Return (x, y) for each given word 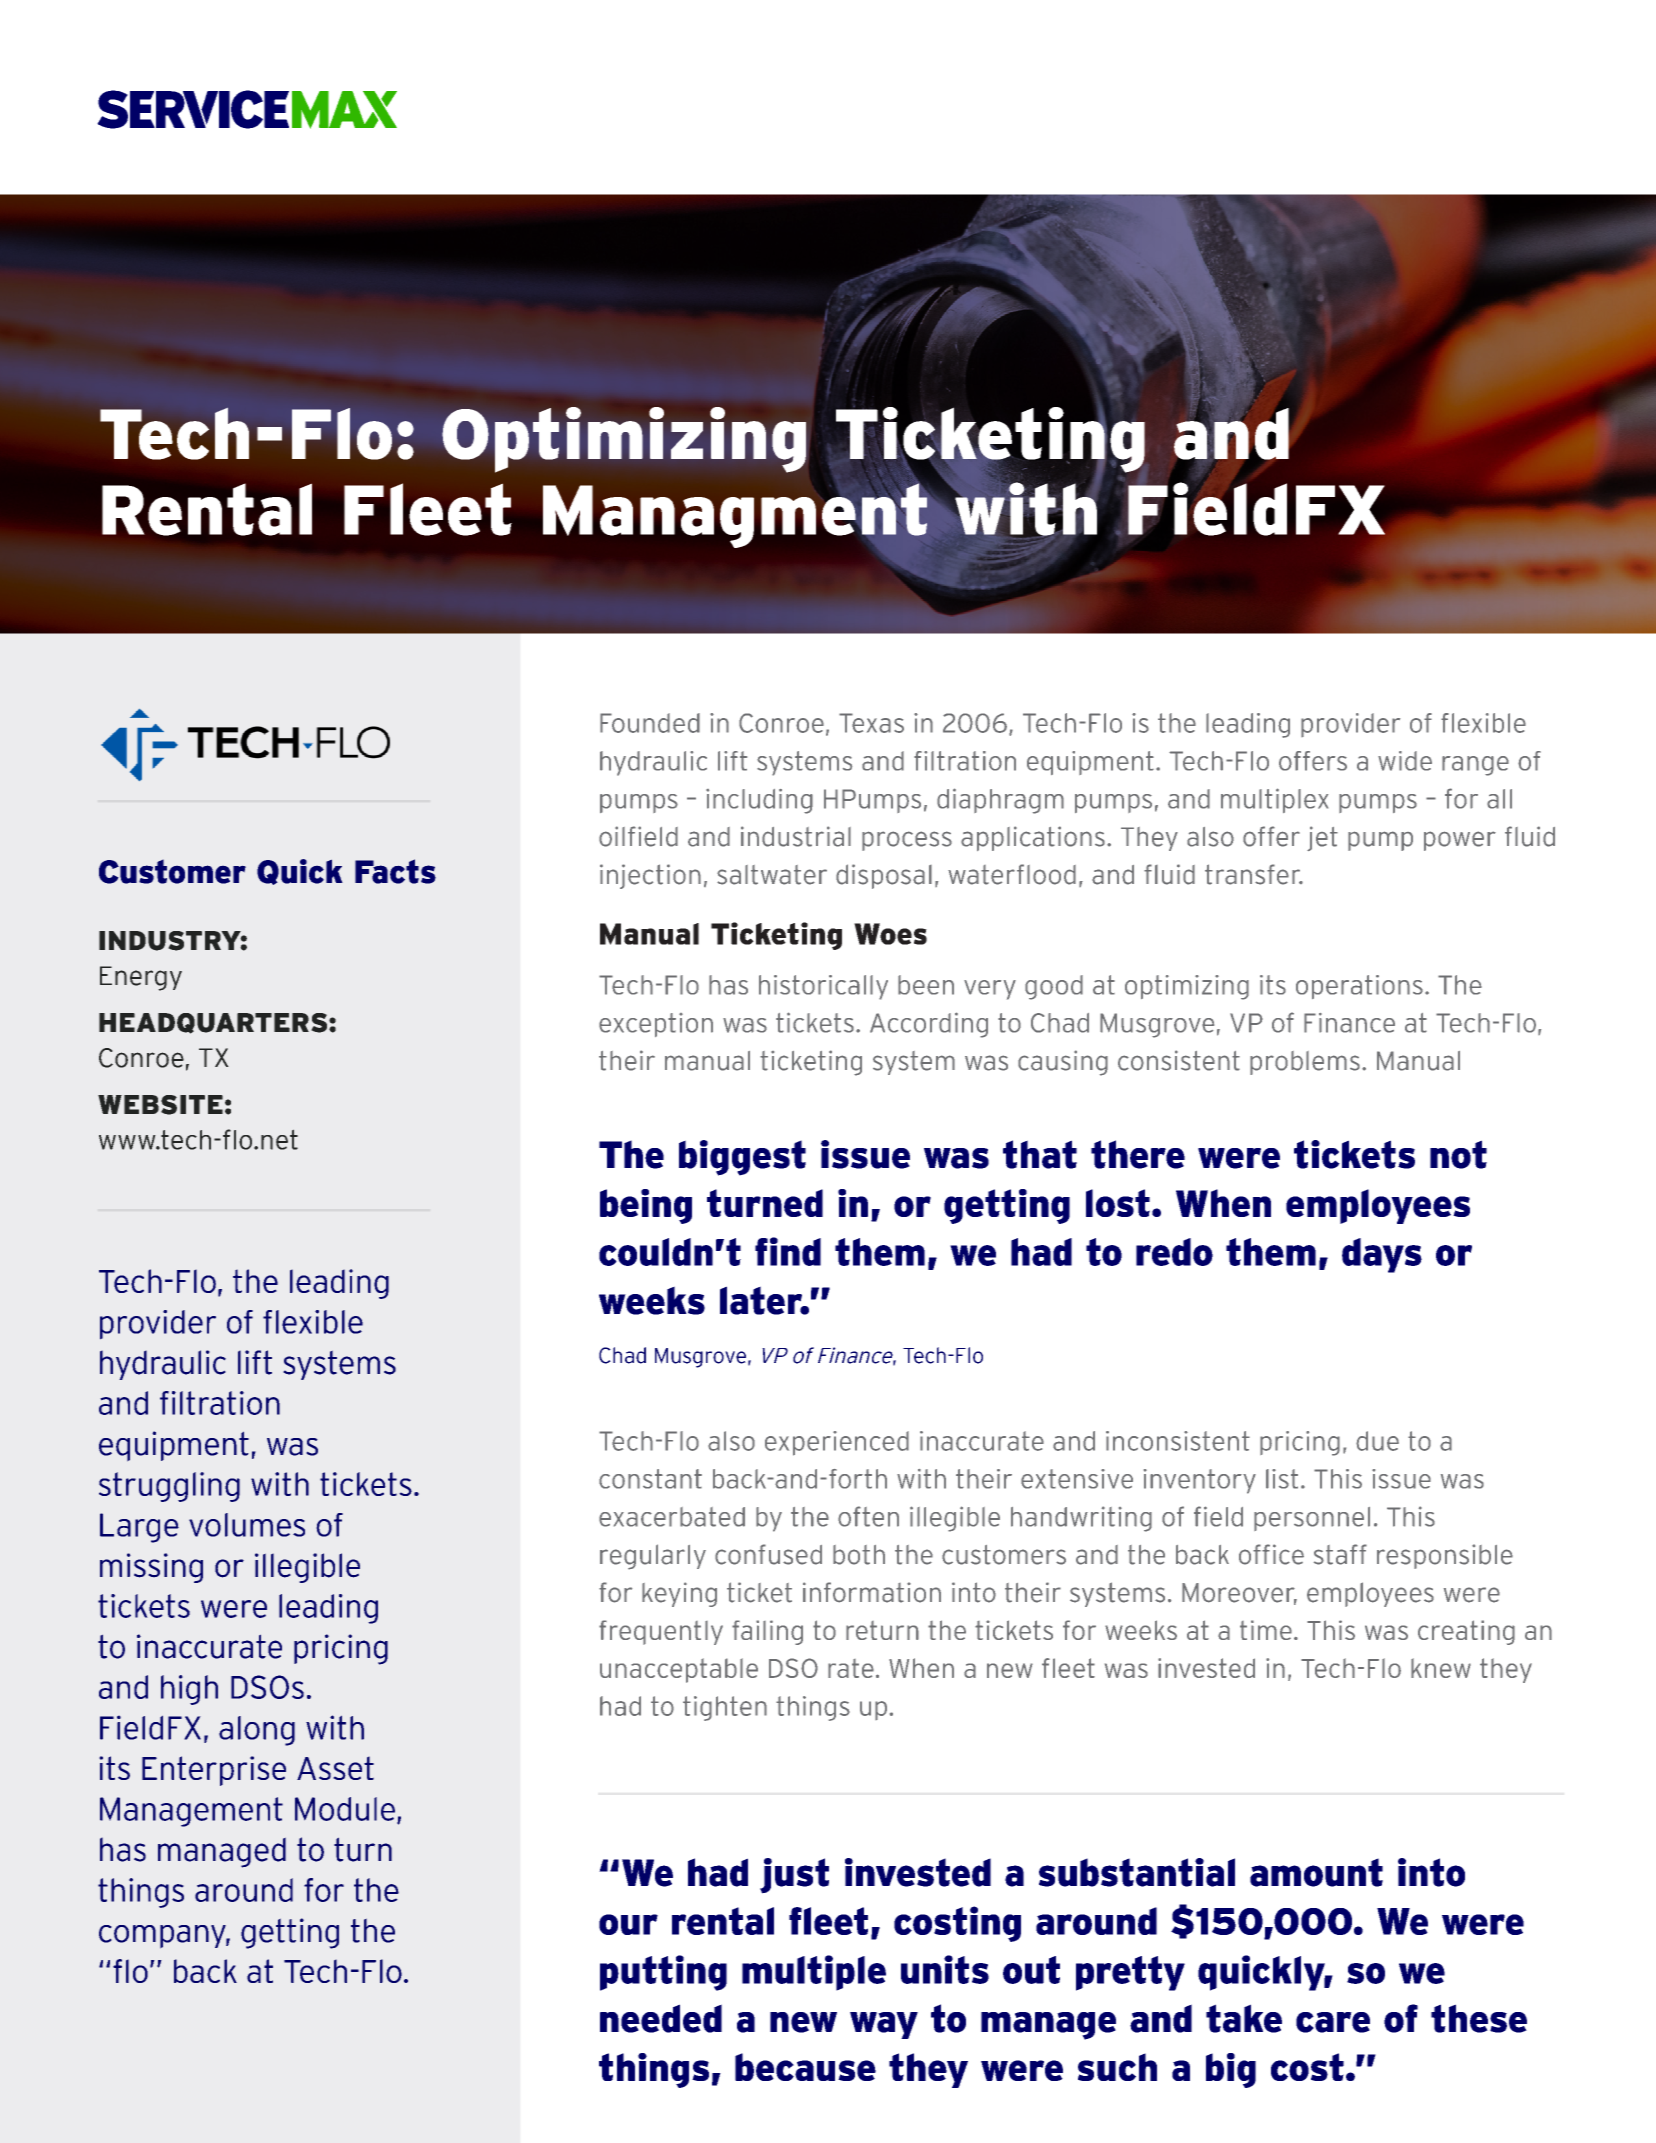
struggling (169, 1487)
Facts (395, 871)
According (929, 1025)
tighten (725, 1708)
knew (1441, 1668)
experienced (837, 1443)
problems (1305, 1063)
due (1377, 1441)
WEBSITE (160, 1105)
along (257, 1731)
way (884, 2025)
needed (661, 2018)
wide (1405, 761)
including (759, 801)
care (1333, 2022)
